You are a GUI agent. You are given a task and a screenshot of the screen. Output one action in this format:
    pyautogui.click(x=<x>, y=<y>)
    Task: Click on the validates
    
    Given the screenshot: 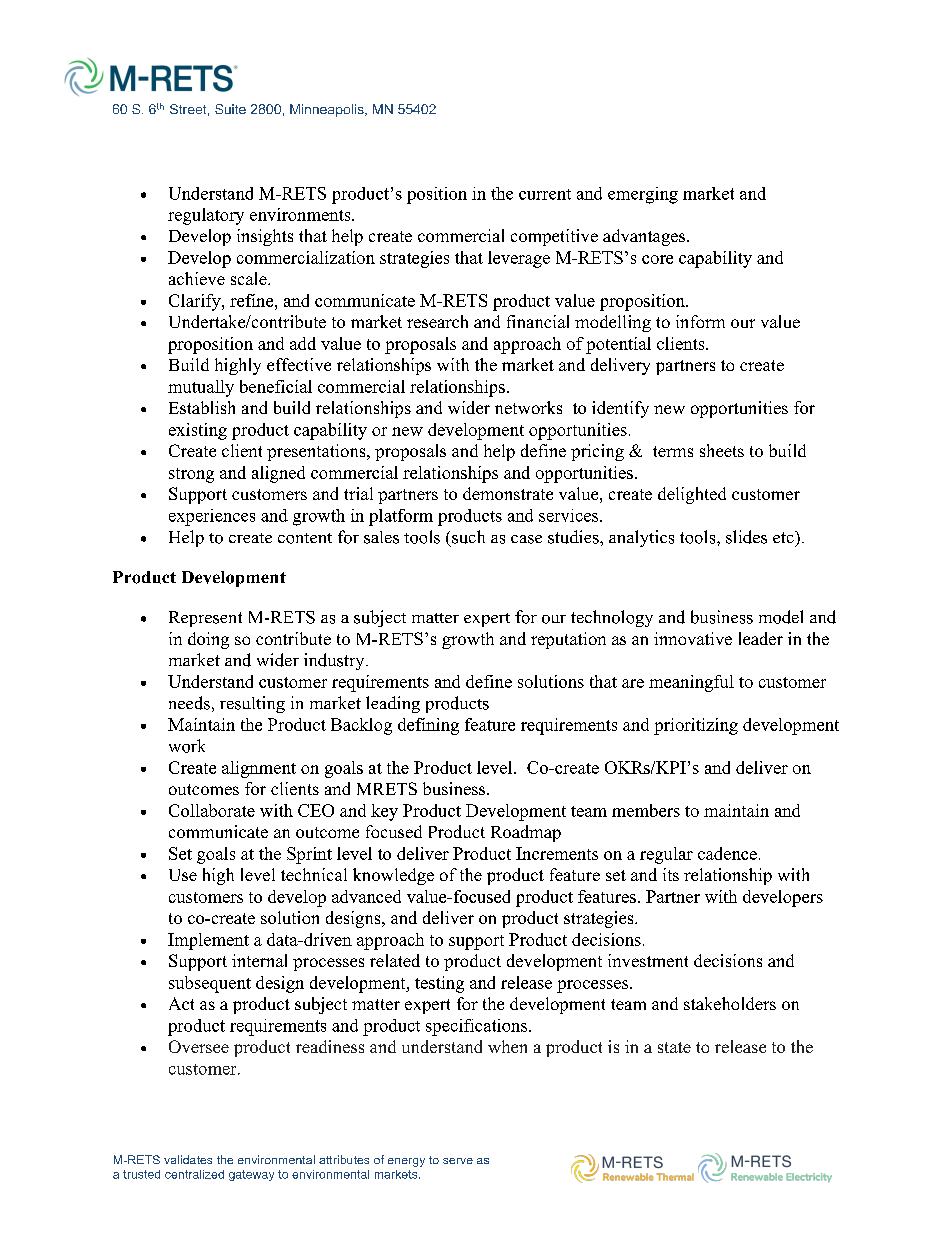 What is the action you would take?
    pyautogui.click(x=188, y=1159)
